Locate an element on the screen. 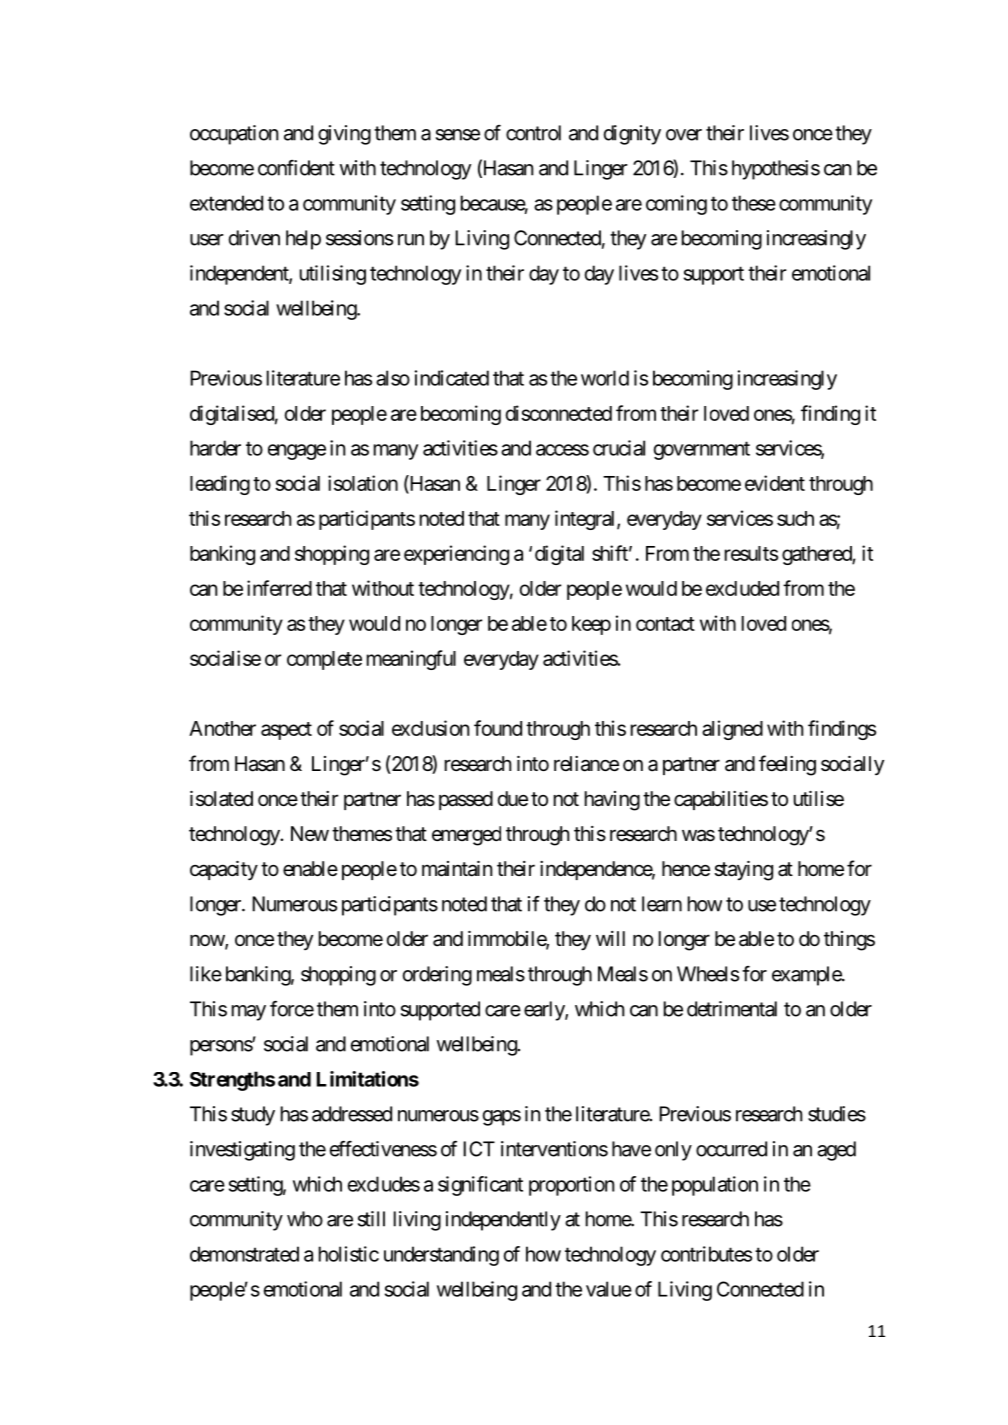 This screenshot has width=1008, height=1425. such is located at coordinates (795, 518).
